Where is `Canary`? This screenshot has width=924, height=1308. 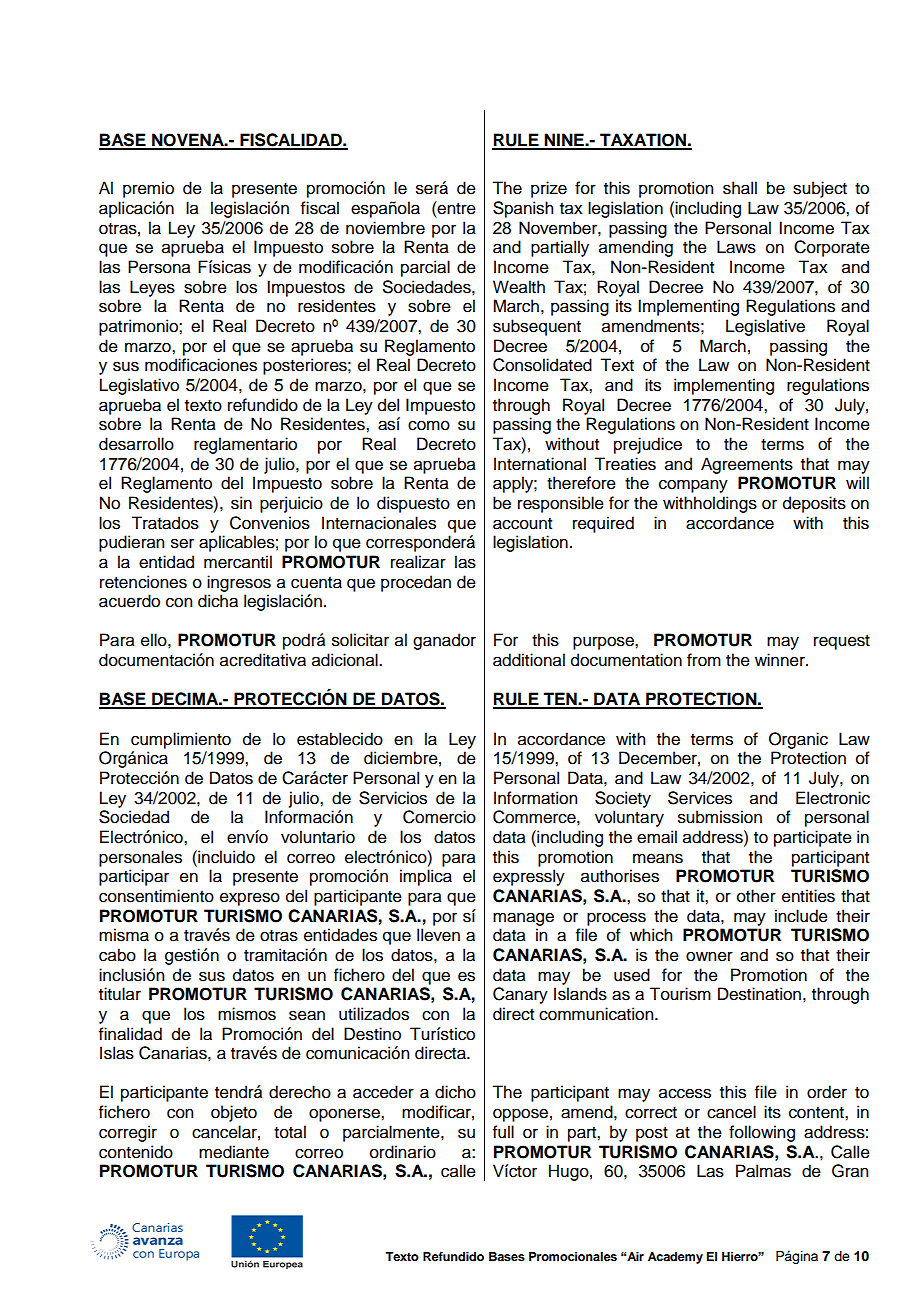
Canary is located at coordinates (520, 995).
